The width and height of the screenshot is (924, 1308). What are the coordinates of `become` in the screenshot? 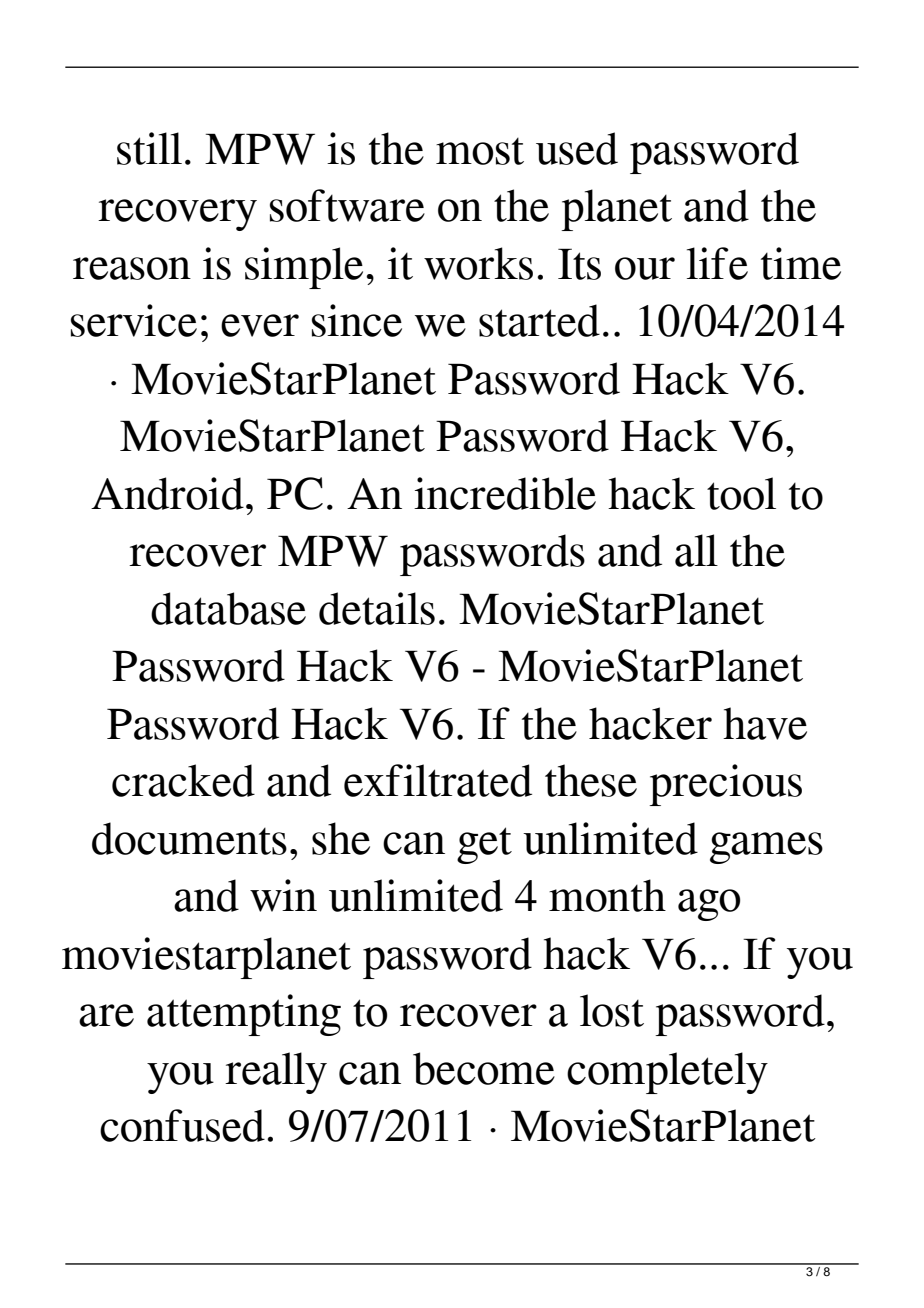 It's located at (484, 1068).
